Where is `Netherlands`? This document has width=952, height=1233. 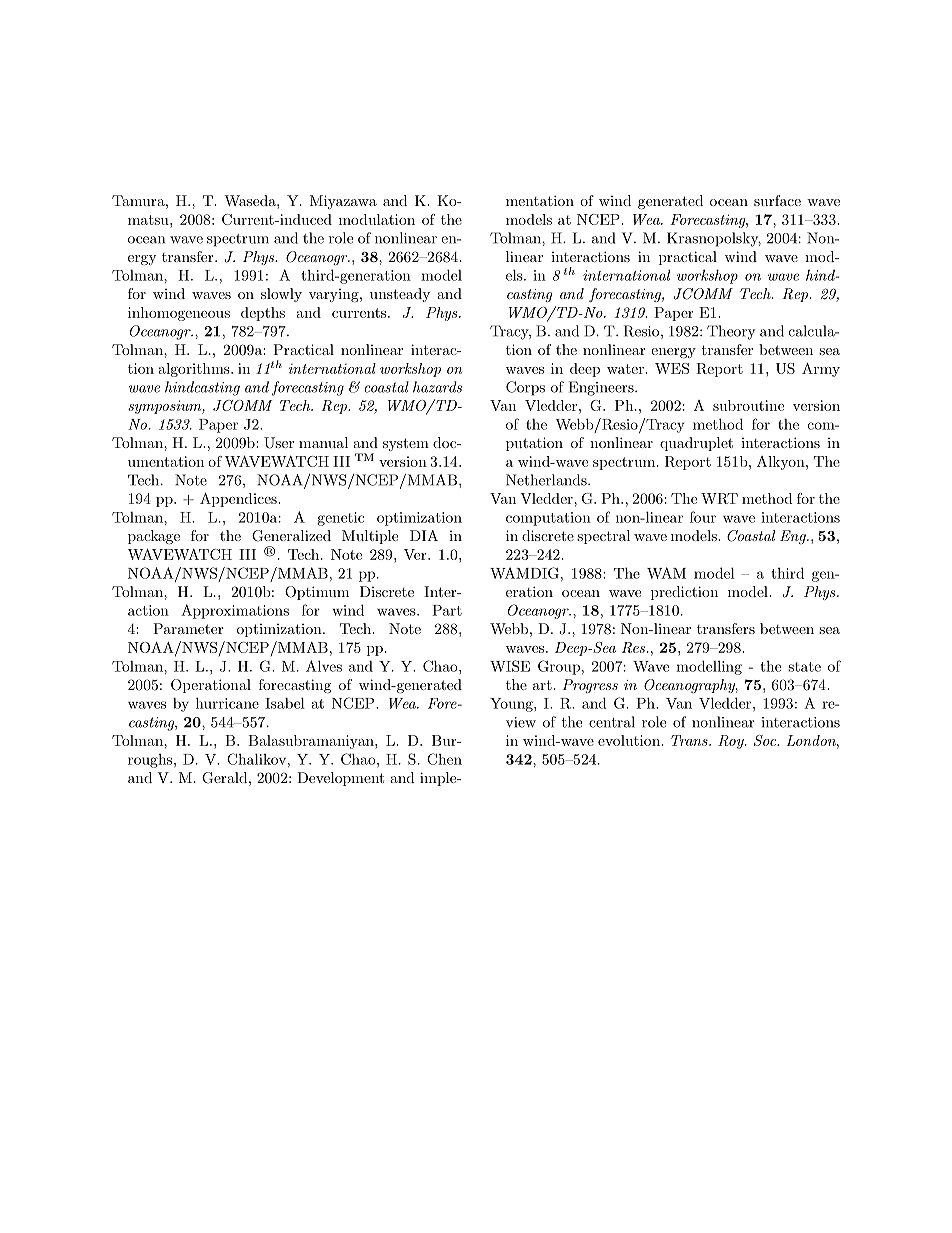 Netherlands is located at coordinates (547, 480).
